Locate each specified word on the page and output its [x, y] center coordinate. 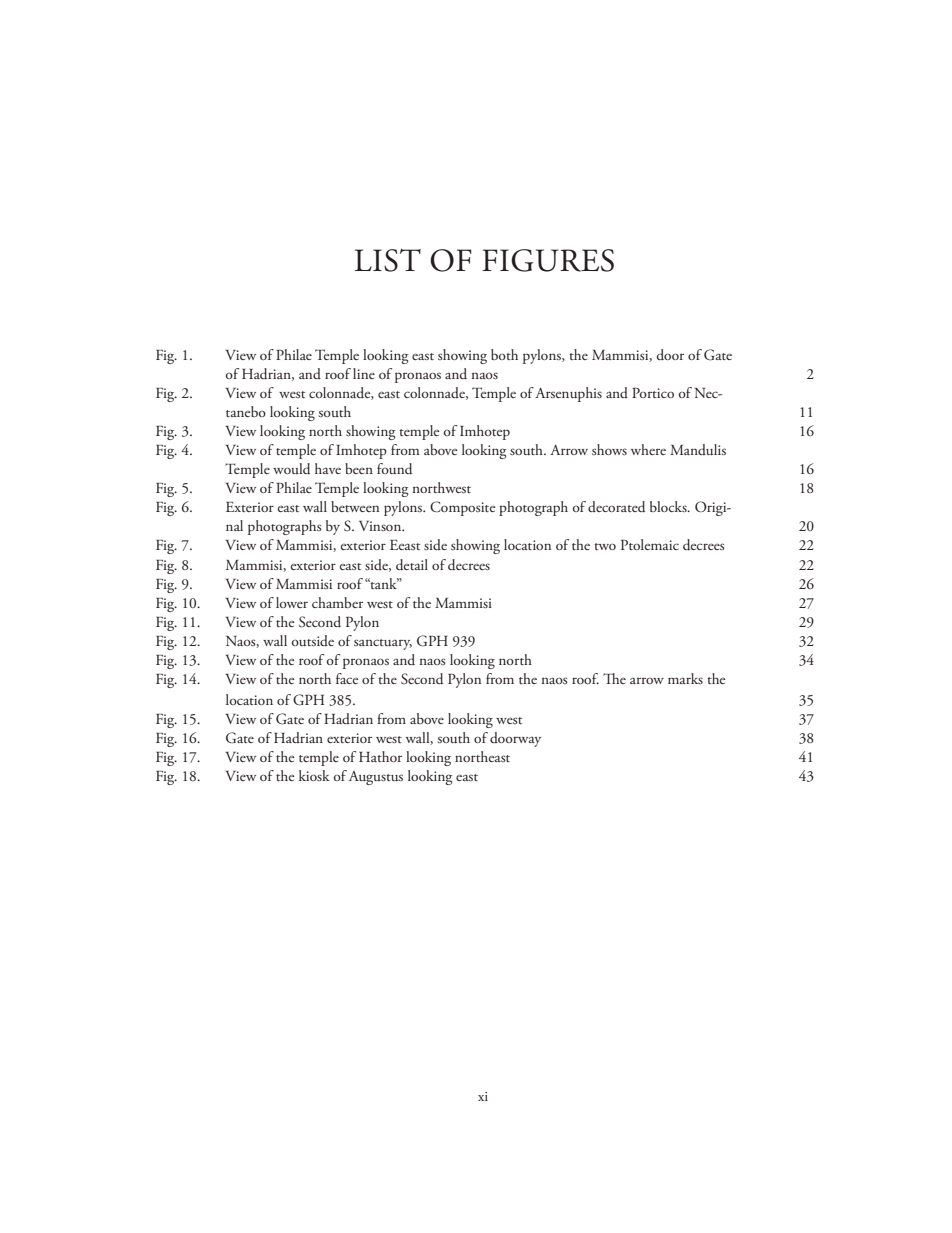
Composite [462, 508]
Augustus [376, 778]
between [355, 506]
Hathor [380, 756]
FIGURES [548, 260]
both [504, 354]
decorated [616, 507]
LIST [388, 260]
